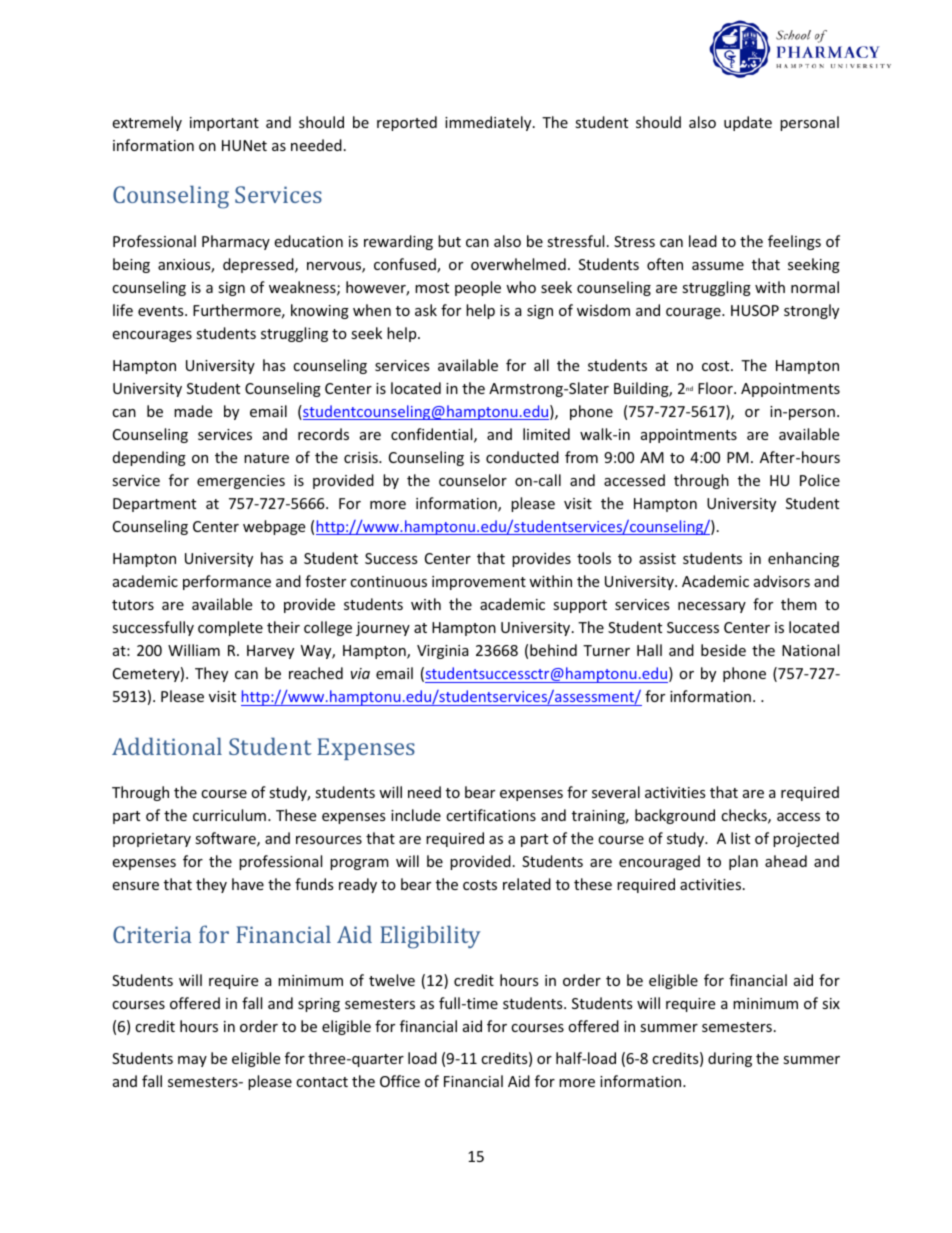 The image size is (952, 1233). I want to click on counselor, so click(473, 480).
